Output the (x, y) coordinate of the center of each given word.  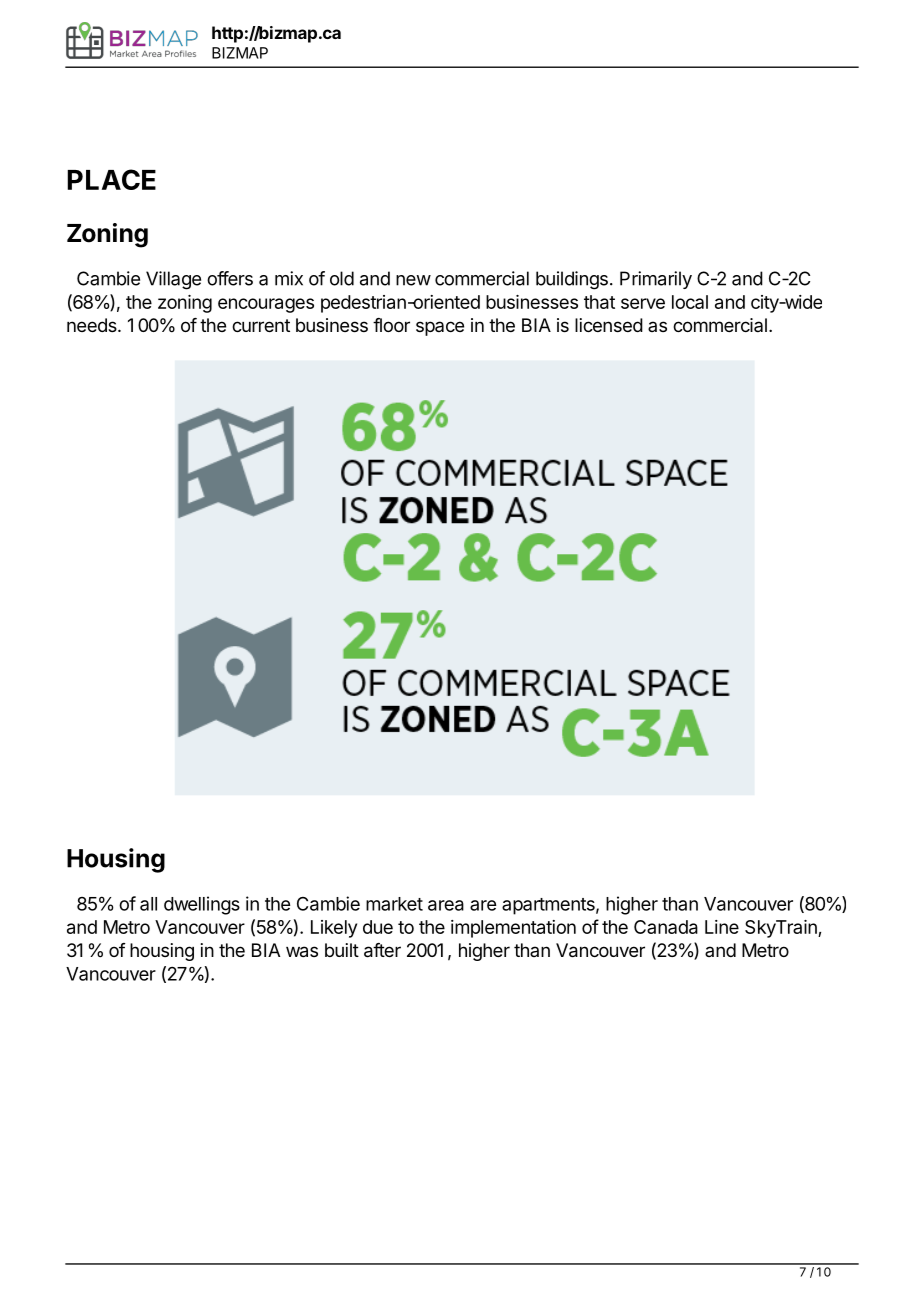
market (394, 904)
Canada (666, 927)
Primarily (656, 280)
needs (93, 325)
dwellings (202, 905)
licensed (609, 325)
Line (722, 927)
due (378, 927)
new (413, 280)
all (148, 904)
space (440, 328)
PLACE (111, 179)
